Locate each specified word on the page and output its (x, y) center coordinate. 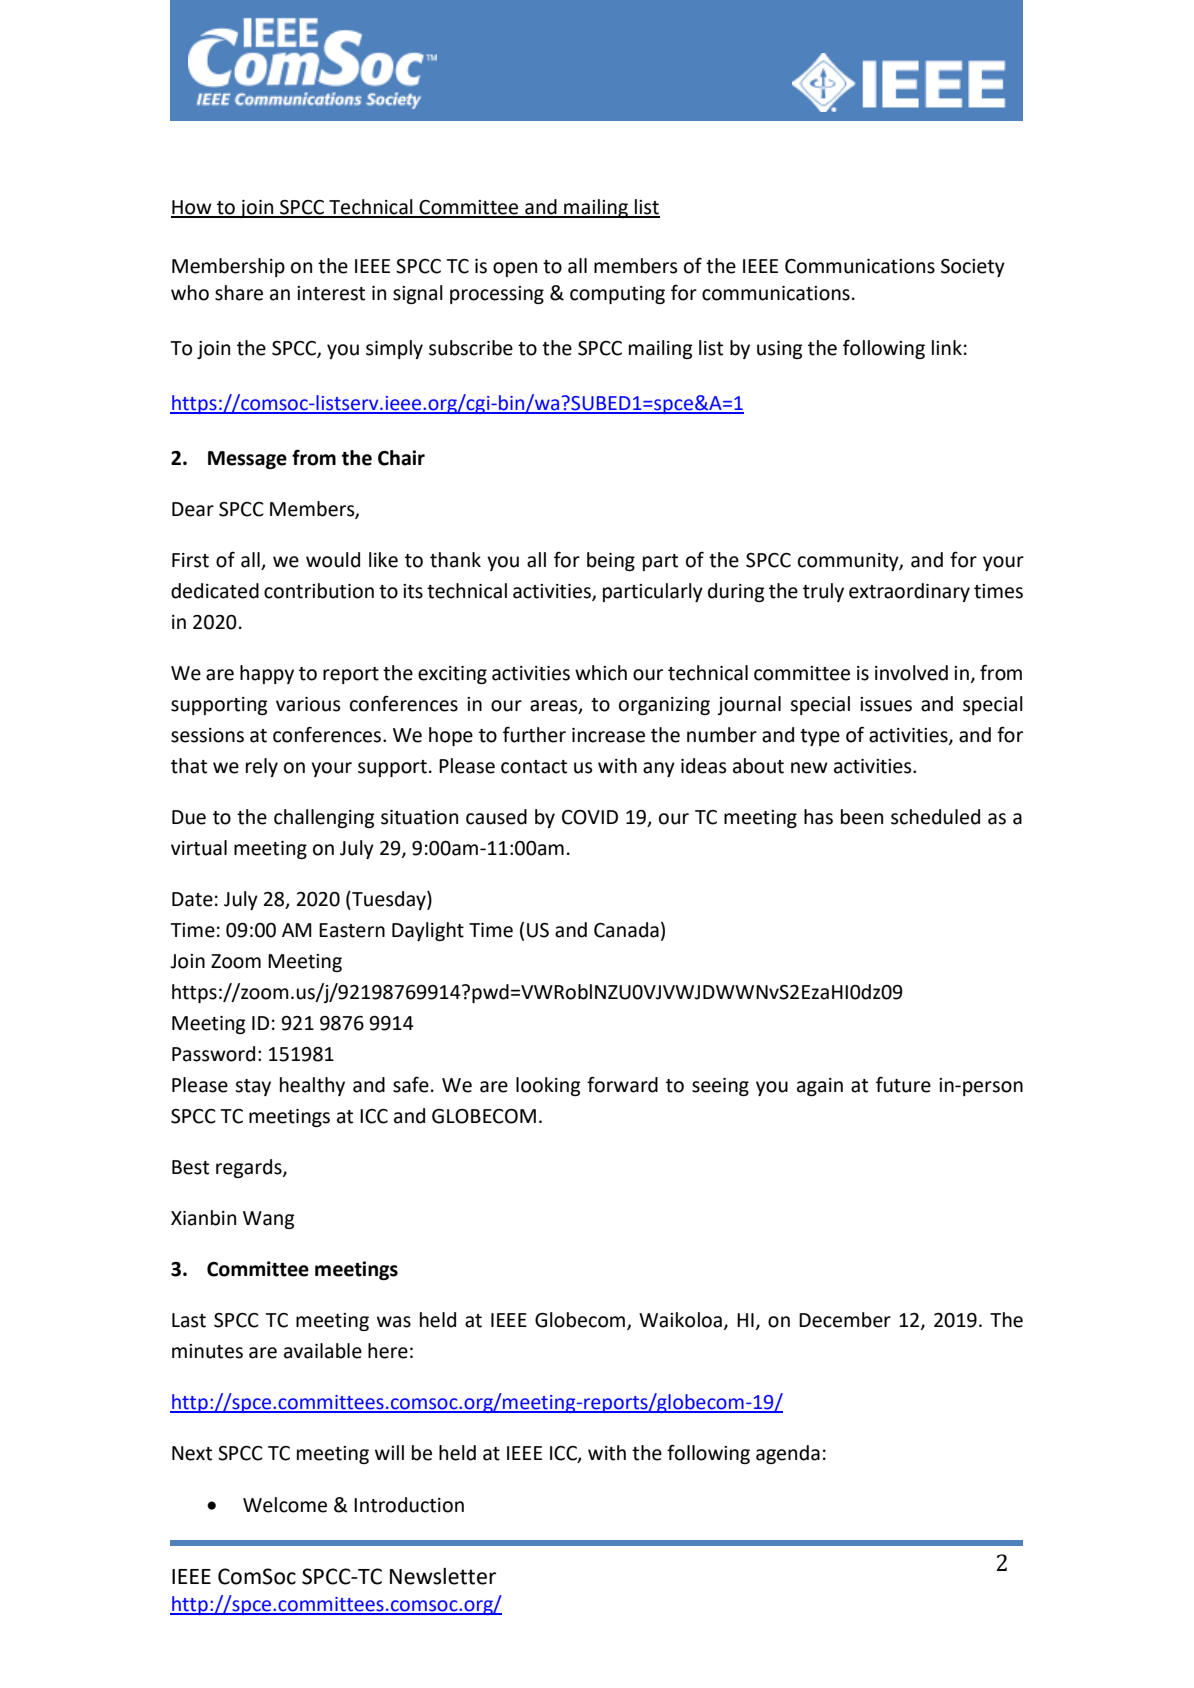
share (239, 293)
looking (548, 1086)
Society (973, 268)
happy (267, 674)
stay (253, 1087)
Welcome (285, 1505)
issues (886, 704)
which (601, 673)
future (903, 1084)
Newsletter (443, 1576)
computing (617, 295)
